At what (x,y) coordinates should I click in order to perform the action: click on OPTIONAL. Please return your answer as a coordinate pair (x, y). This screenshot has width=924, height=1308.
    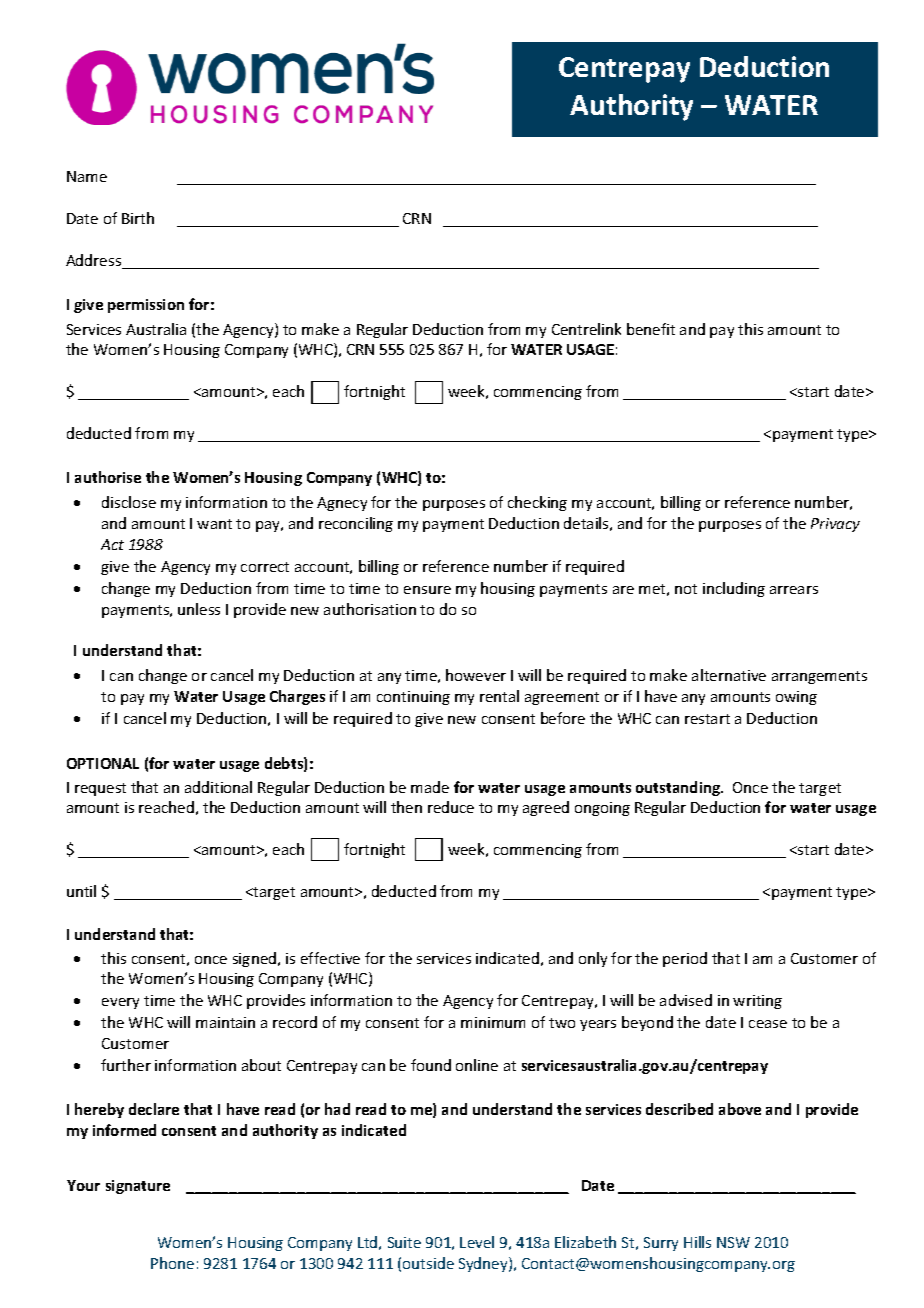
    Looking at the image, I should click on (103, 763).
